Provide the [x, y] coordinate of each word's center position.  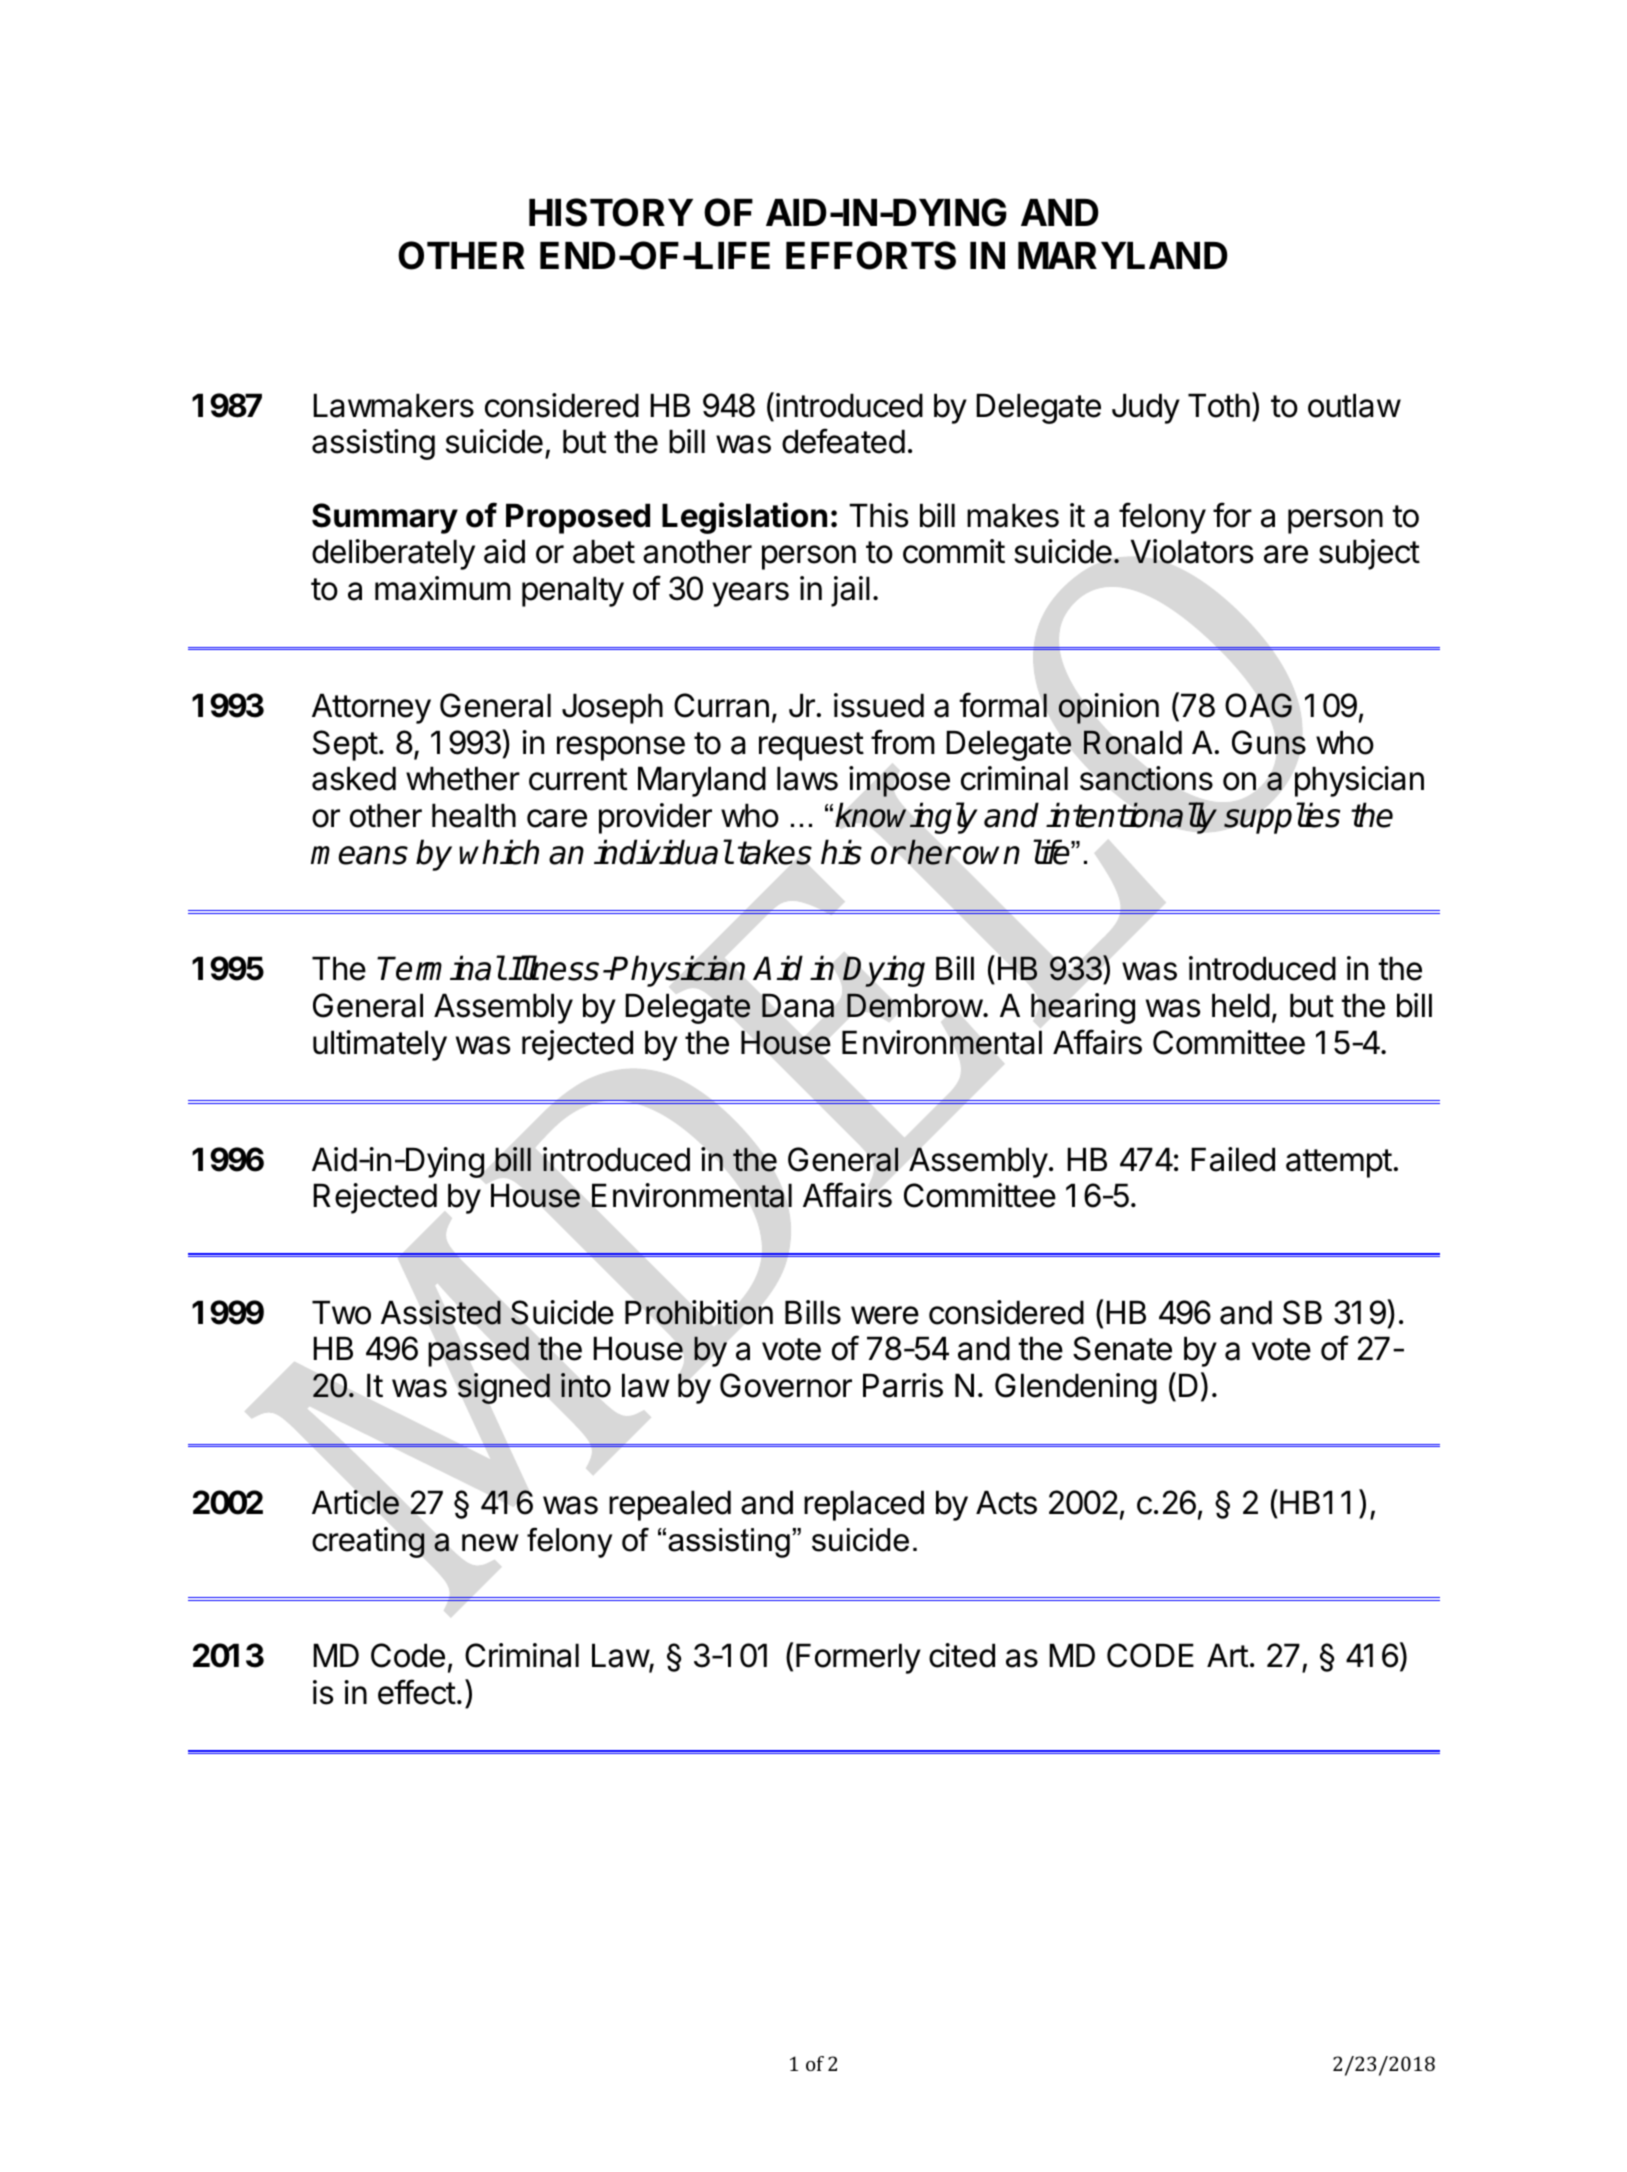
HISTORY [611, 212]
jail [850, 591]
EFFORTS [871, 255]
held [1241, 1005]
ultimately [380, 1045]
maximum [443, 588]
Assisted [441, 1312]
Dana [798, 1005]
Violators [1192, 551]
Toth [1219, 405]
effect [417, 1692]
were [885, 1315]
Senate [1122, 1348]
